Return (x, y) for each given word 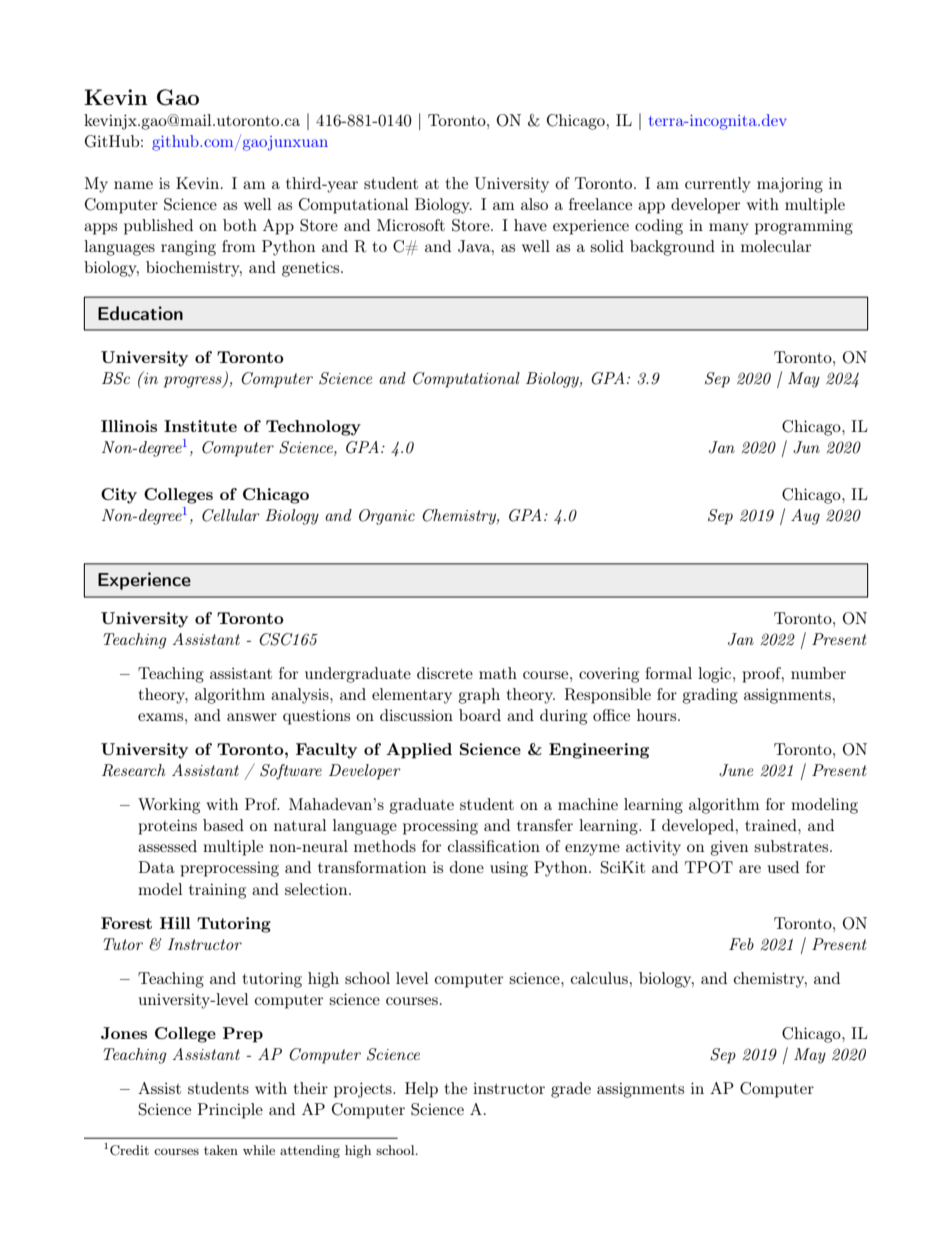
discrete (445, 673)
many (728, 229)
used (783, 867)
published (158, 227)
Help (421, 1090)
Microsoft (411, 225)
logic (716, 675)
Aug (805, 517)
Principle (230, 1111)
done (467, 867)
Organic (387, 517)
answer (252, 717)
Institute (200, 426)
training (217, 891)
